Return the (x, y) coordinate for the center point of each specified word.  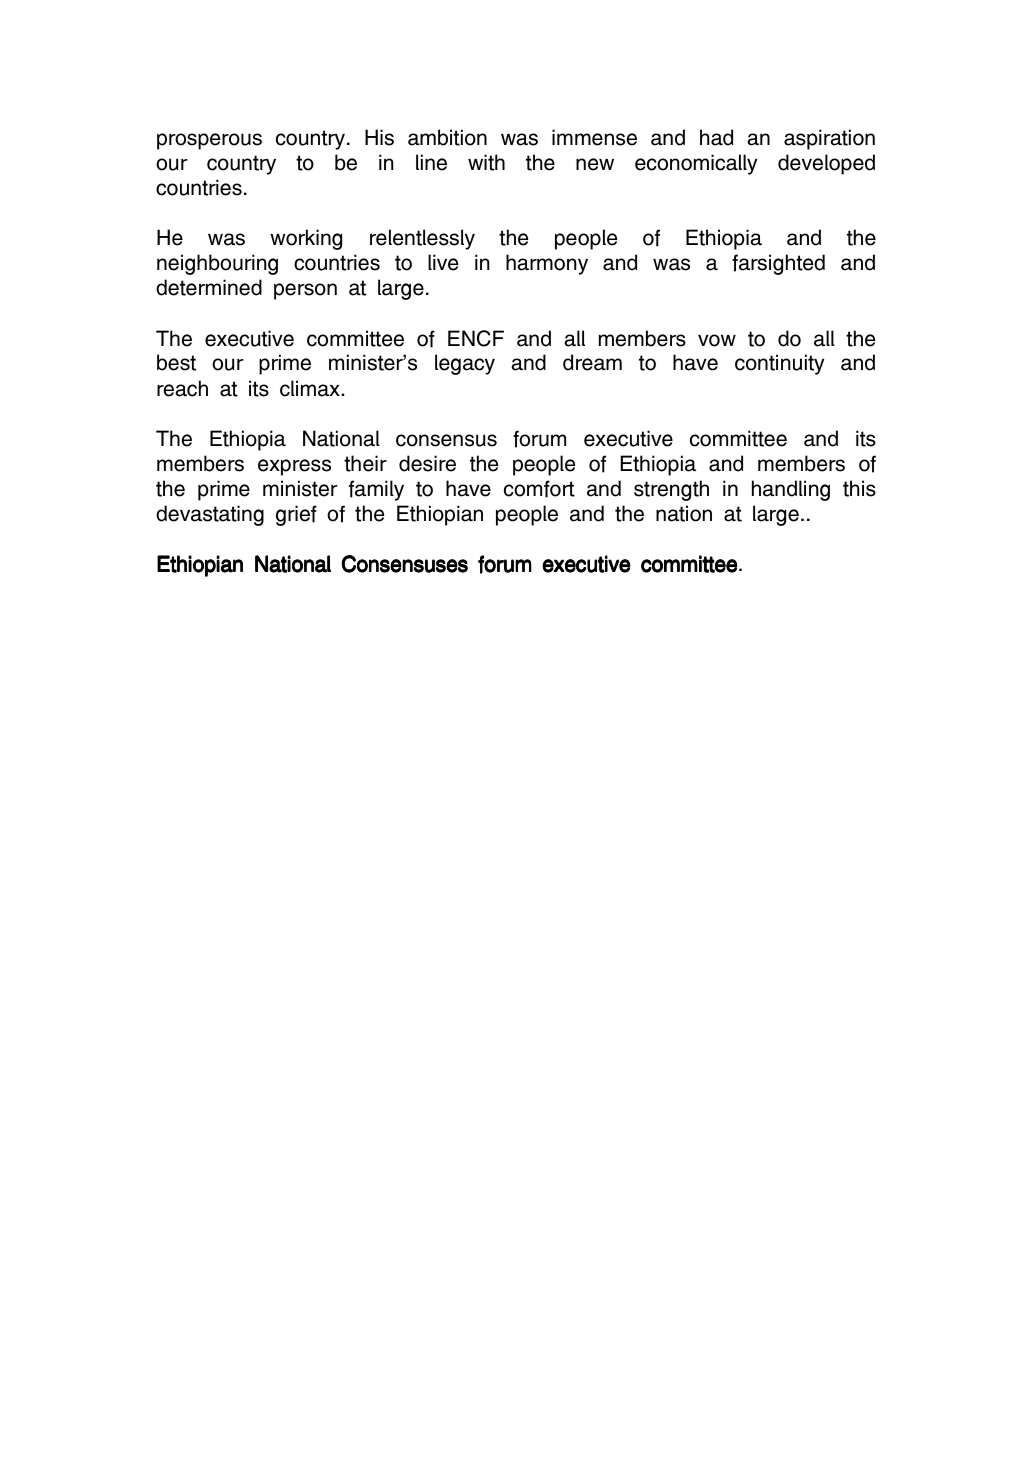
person (305, 291)
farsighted (778, 264)
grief (296, 515)
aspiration (829, 139)
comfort (539, 489)
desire (427, 463)
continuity (779, 364)
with (486, 162)
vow (717, 340)
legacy (465, 364)
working (306, 239)
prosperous (209, 141)
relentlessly (422, 239)
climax (310, 388)
